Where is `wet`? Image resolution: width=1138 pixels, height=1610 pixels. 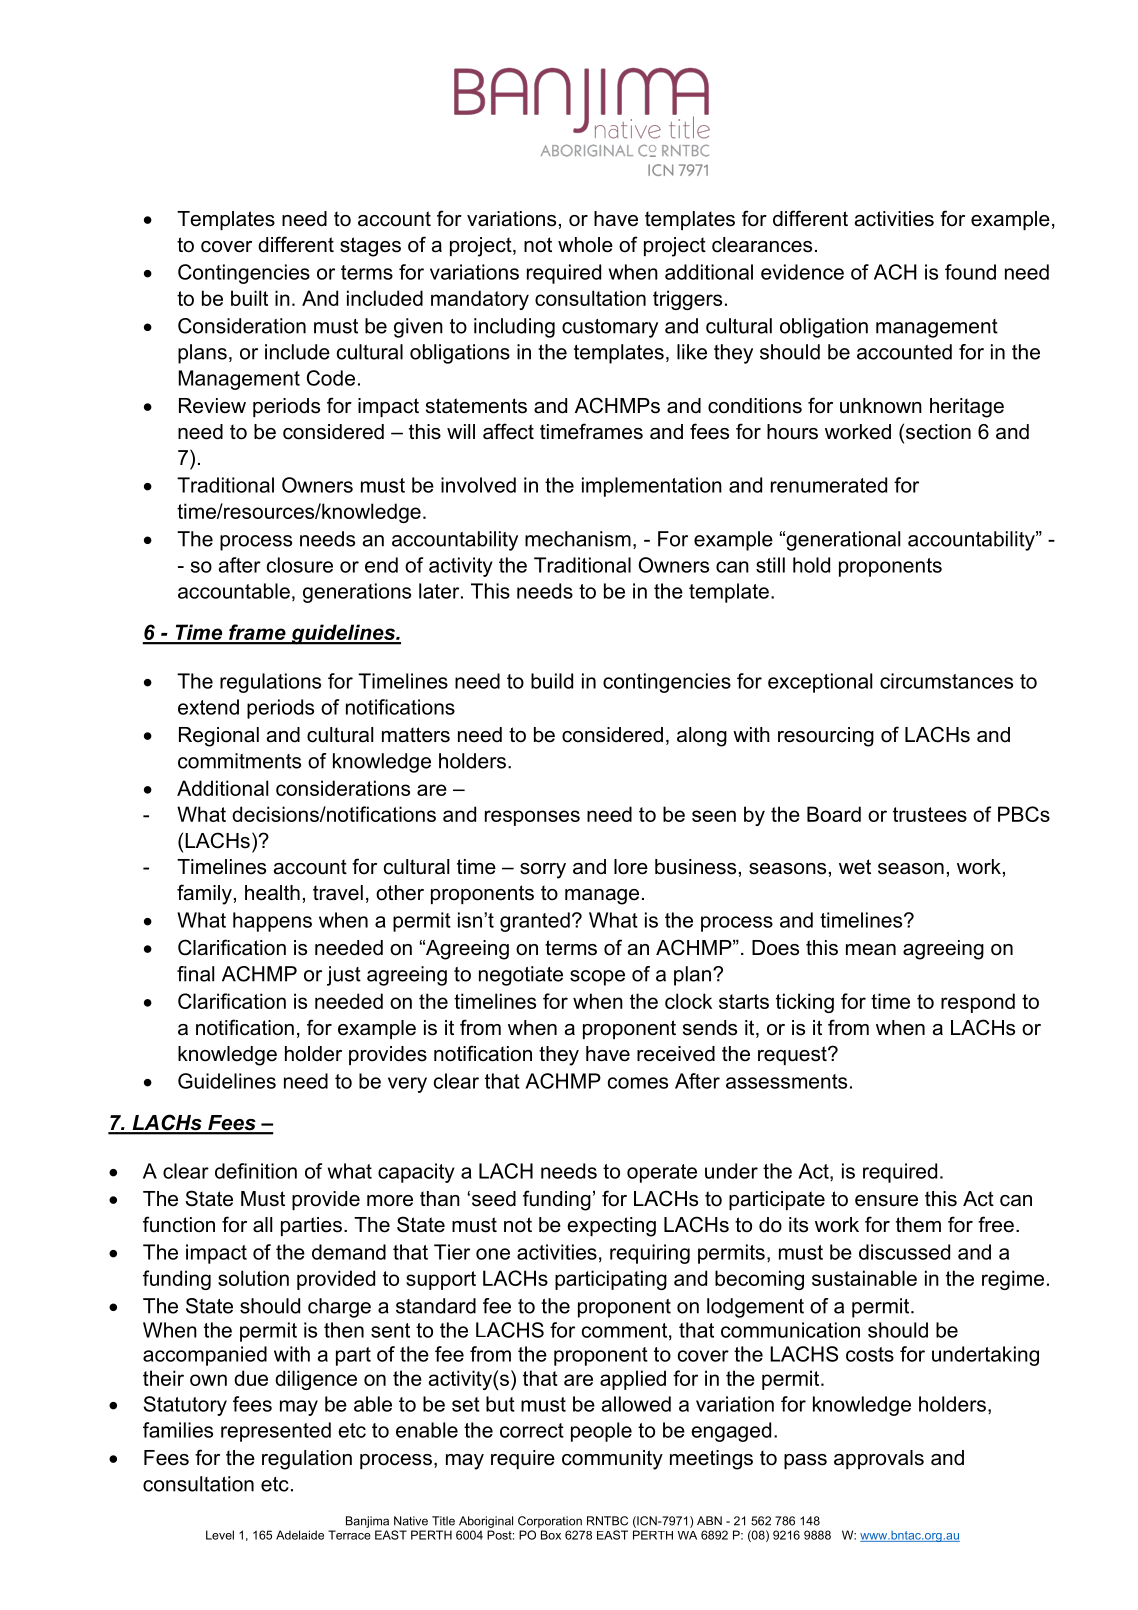
wet is located at coordinates (855, 867).
